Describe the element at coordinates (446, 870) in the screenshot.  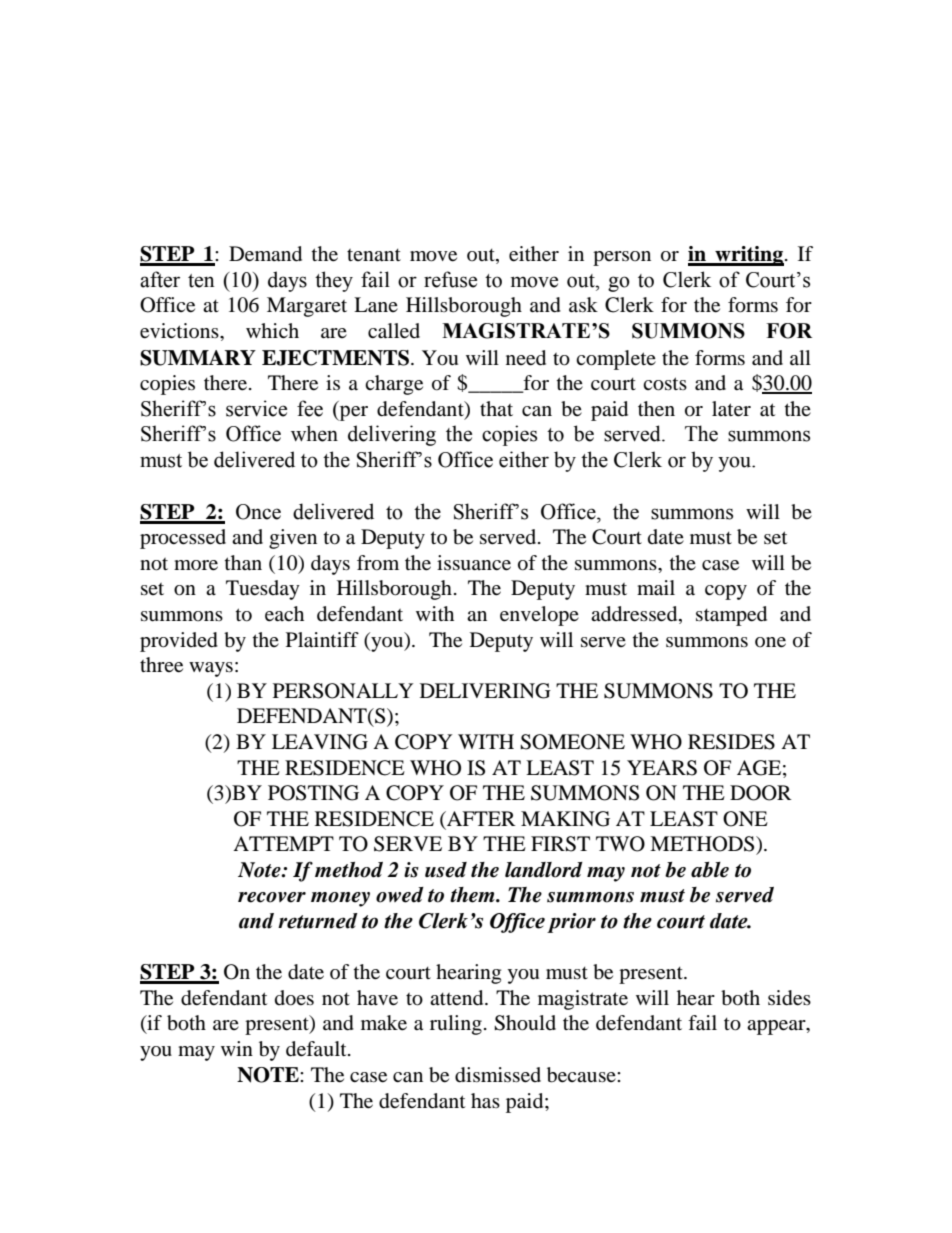
I see `used` at that location.
